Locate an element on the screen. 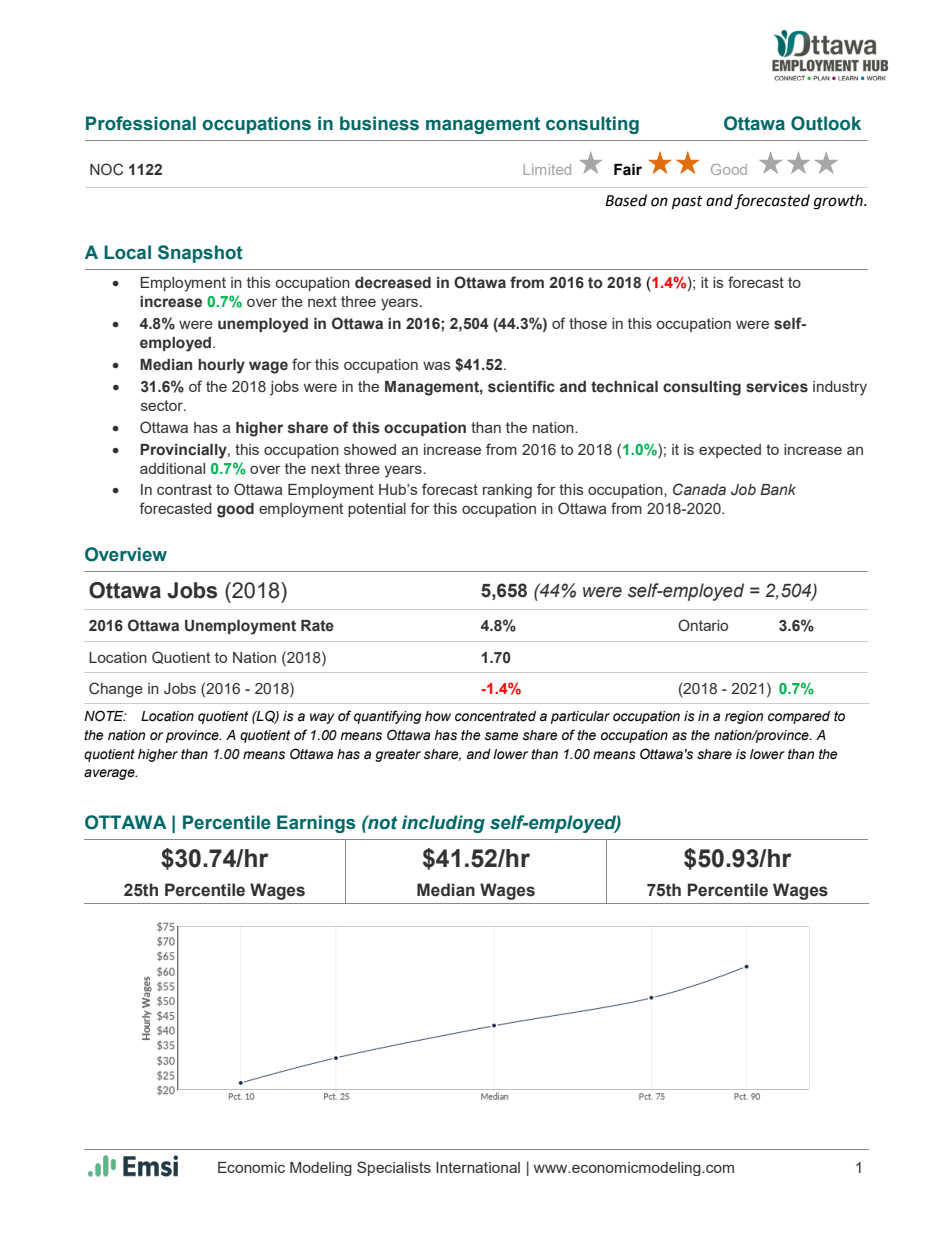 Image resolution: width=952 pixels, height=1233 pixels. Outlook is located at coordinates (826, 123).
